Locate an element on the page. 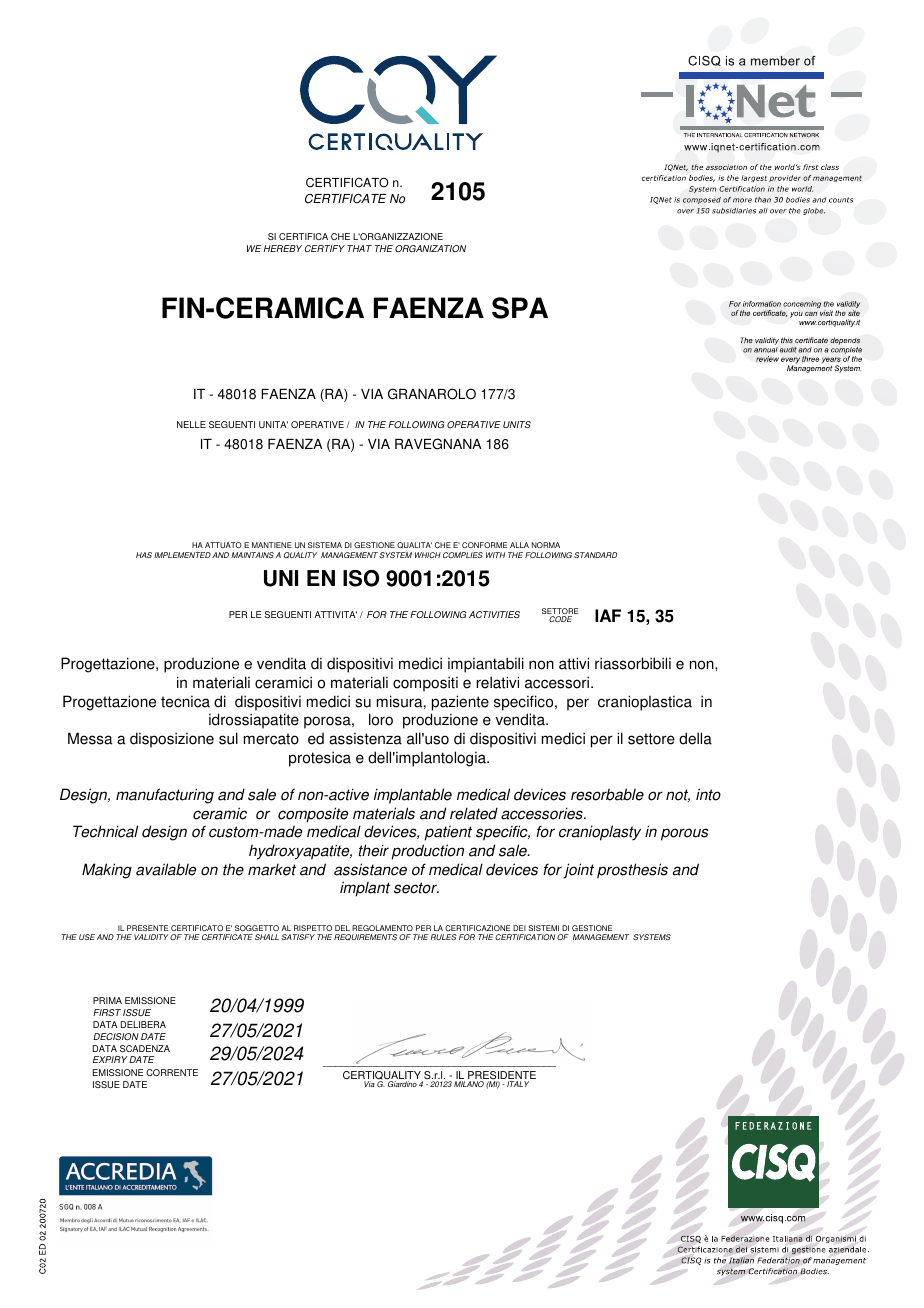  STANDARD is located at coordinates (595, 555).
